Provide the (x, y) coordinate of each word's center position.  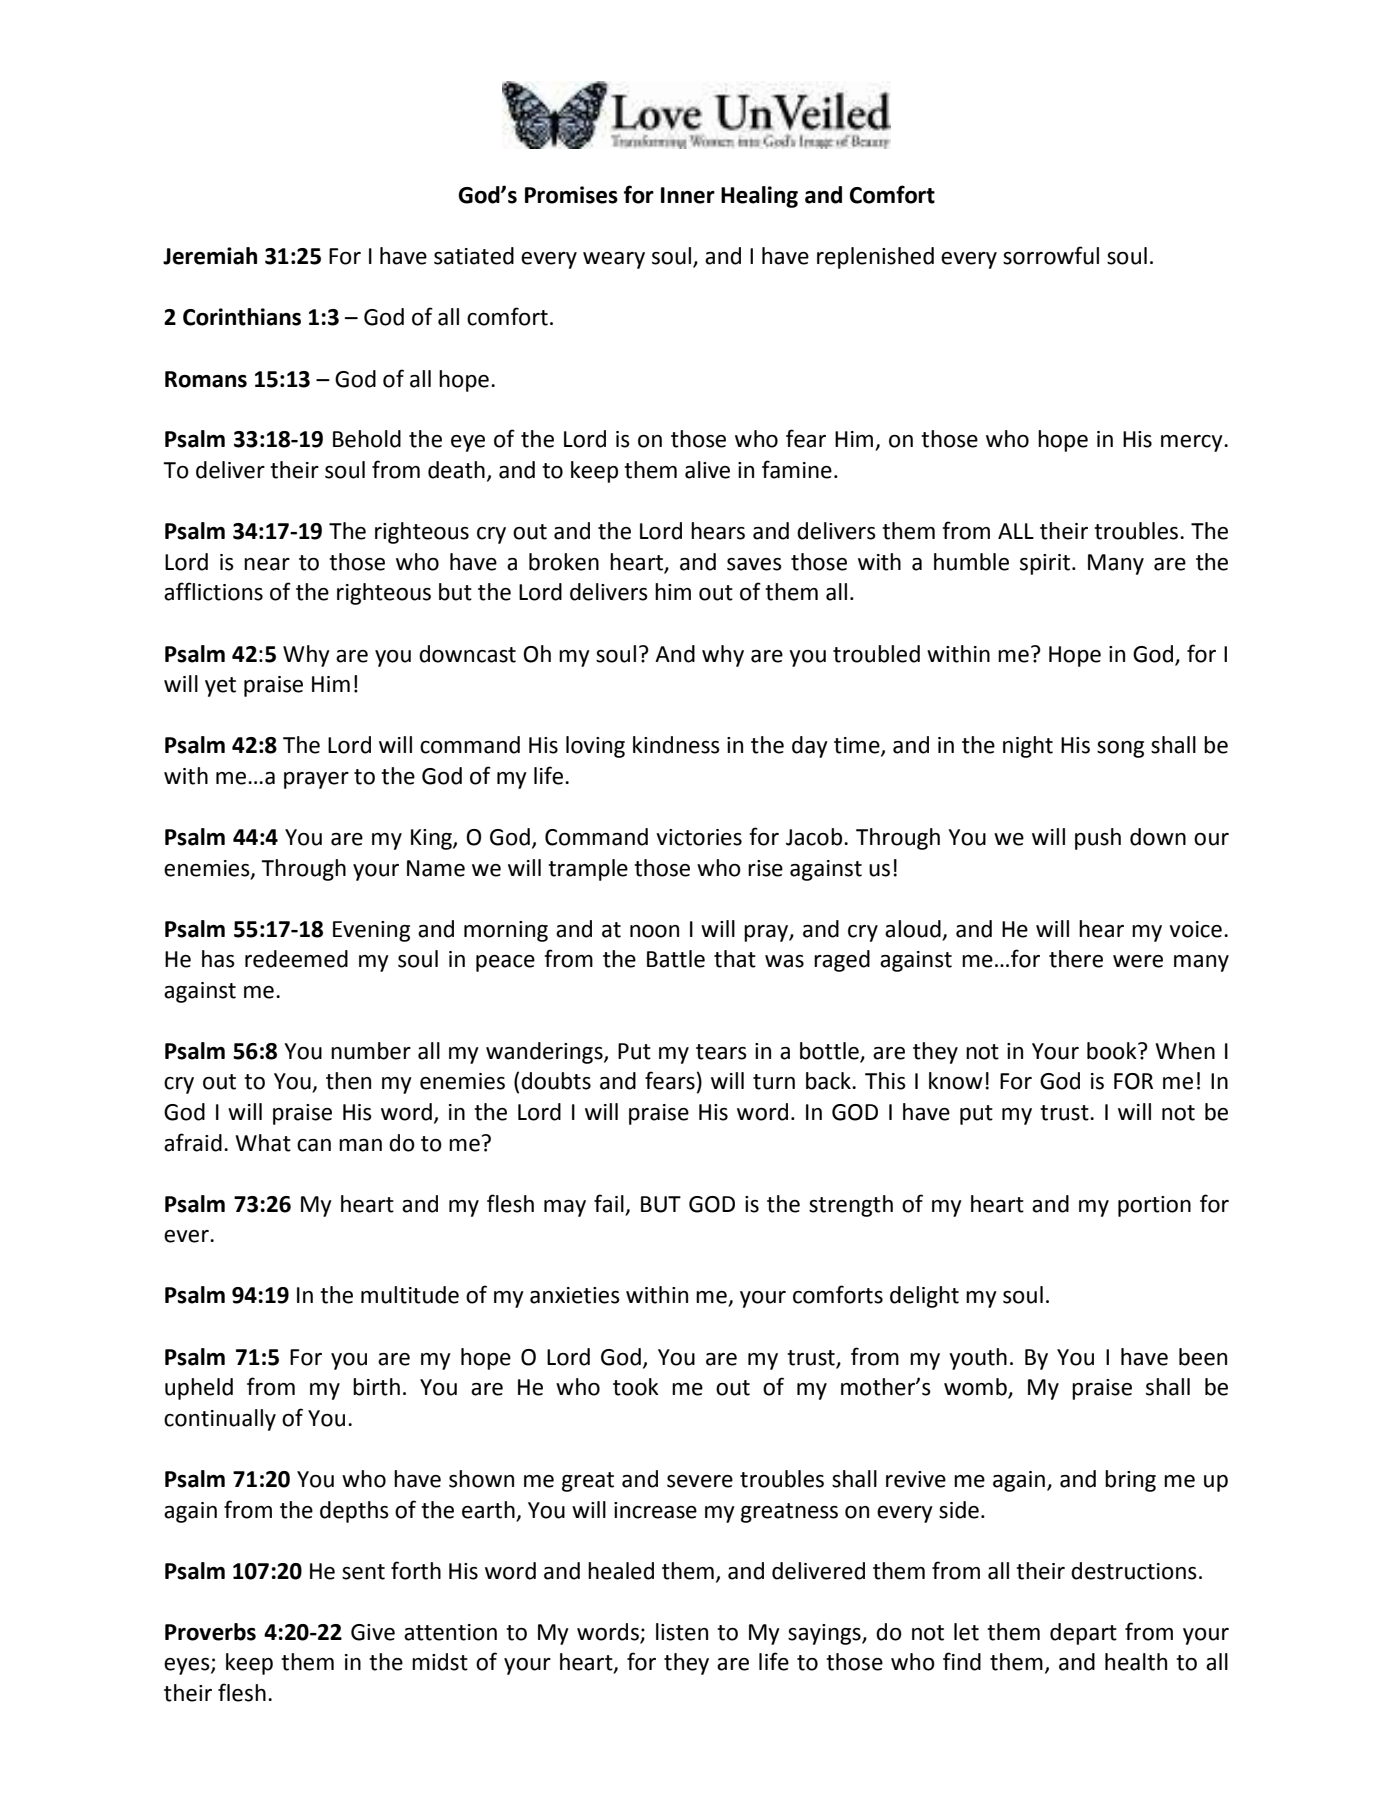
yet (220, 687)
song (1120, 749)
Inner (688, 195)
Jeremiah (210, 256)
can (314, 1145)
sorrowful (1051, 255)
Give (373, 1632)
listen (682, 1632)
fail (610, 1204)
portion (1154, 1206)
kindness (676, 745)
